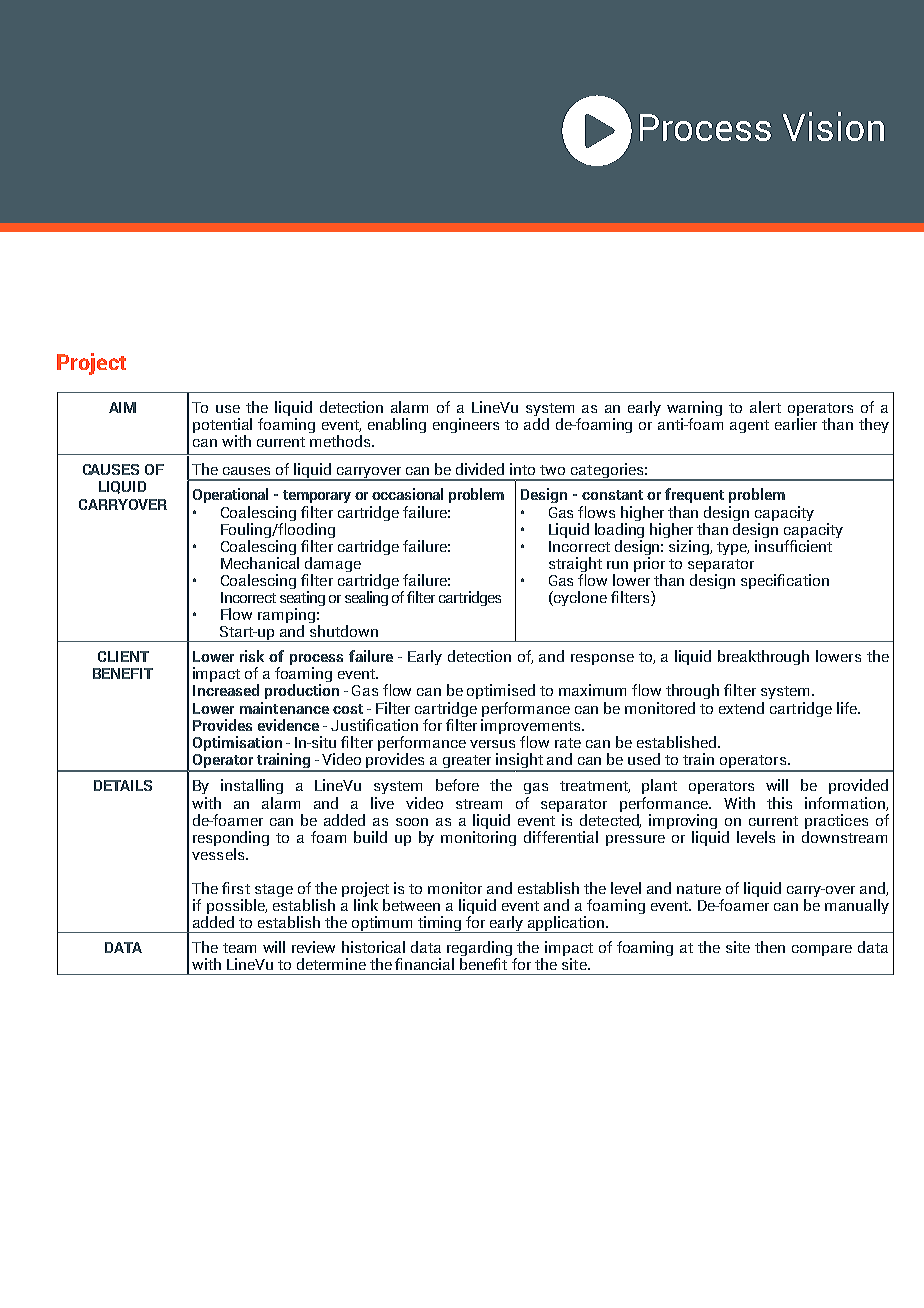 The image size is (924, 1308). Describe the element at coordinates (286, 617) in the screenshot. I see `ramping` at that location.
